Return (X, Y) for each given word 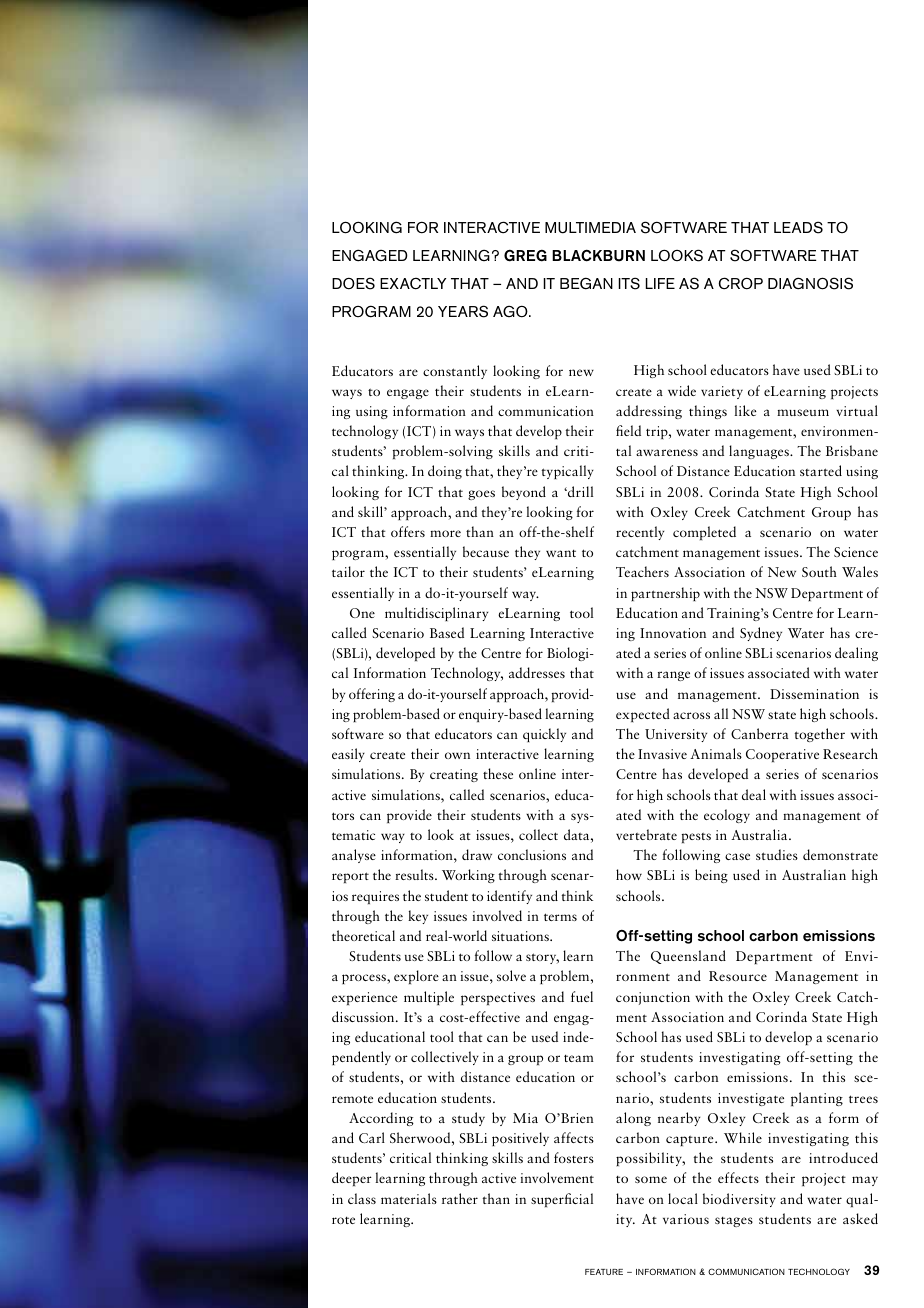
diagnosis (810, 283)
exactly (413, 284)
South (819, 571)
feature (604, 1272)
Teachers (642, 571)
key (418, 917)
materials (409, 1198)
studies (777, 854)
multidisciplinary (436, 614)
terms (560, 917)
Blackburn (598, 256)
